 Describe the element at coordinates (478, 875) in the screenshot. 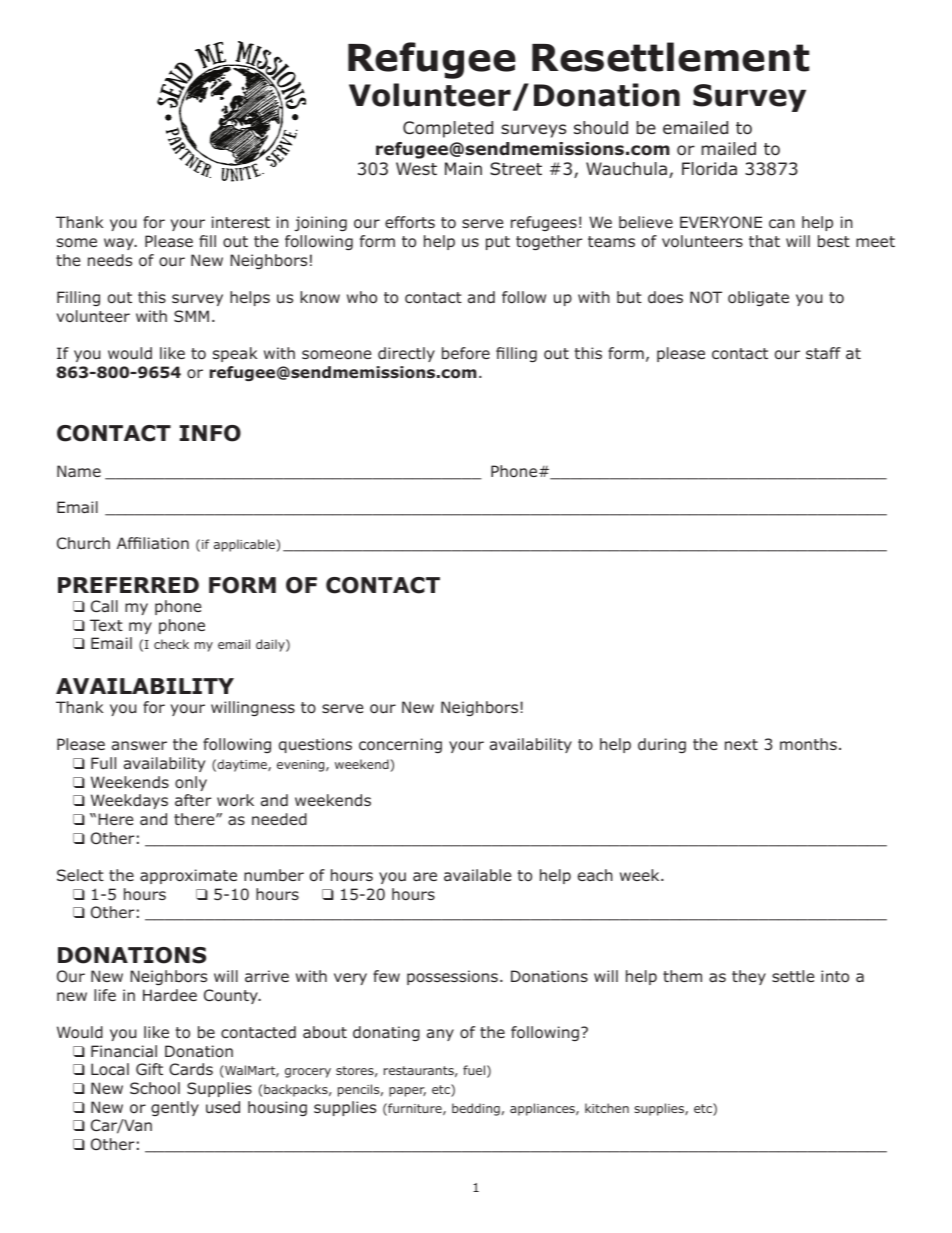

I see `available` at that location.
